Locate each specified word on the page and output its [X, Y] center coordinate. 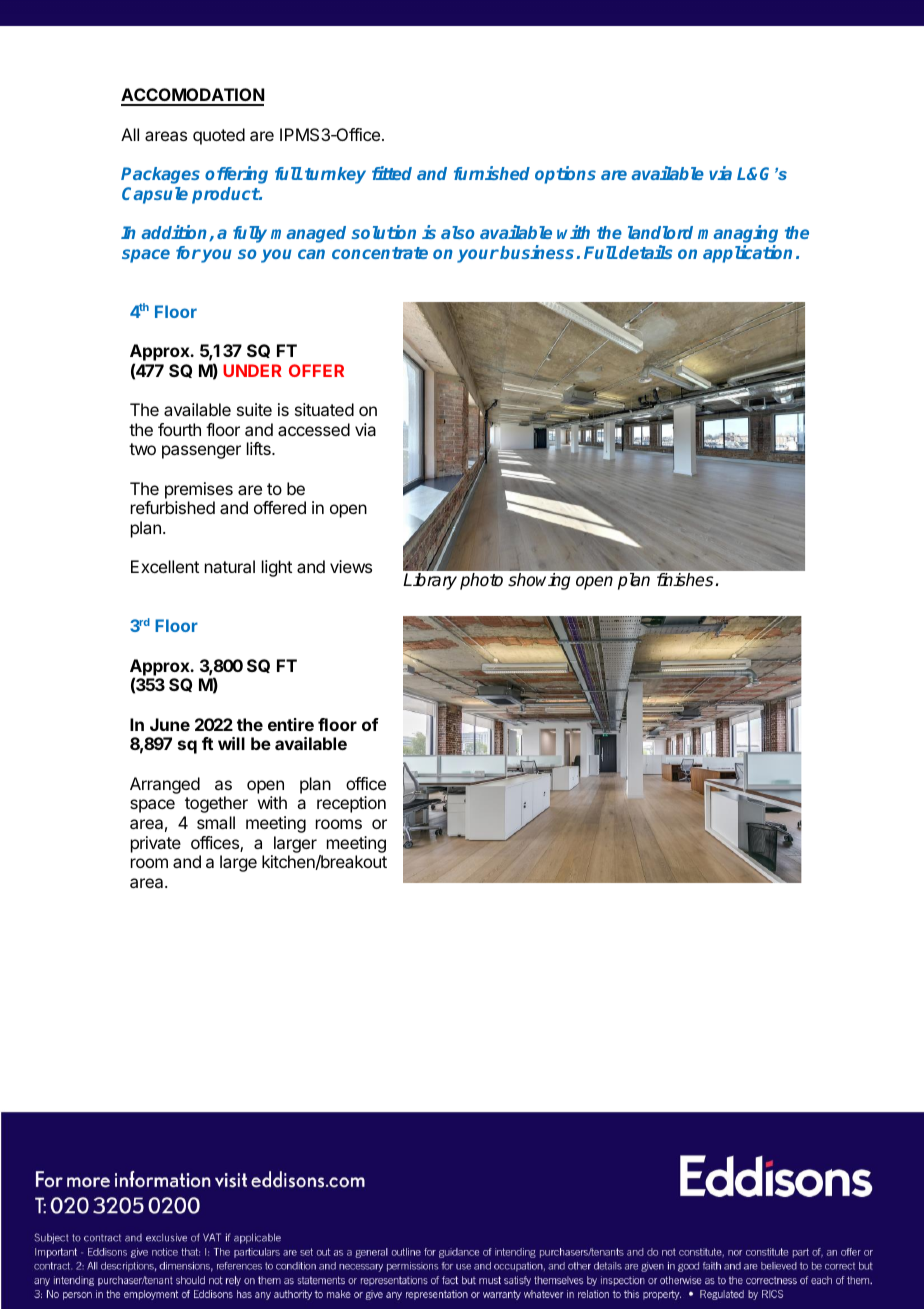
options [565, 175]
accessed [314, 429]
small [216, 822]
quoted [219, 136]
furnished [492, 173]
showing [539, 581]
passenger [201, 452]
